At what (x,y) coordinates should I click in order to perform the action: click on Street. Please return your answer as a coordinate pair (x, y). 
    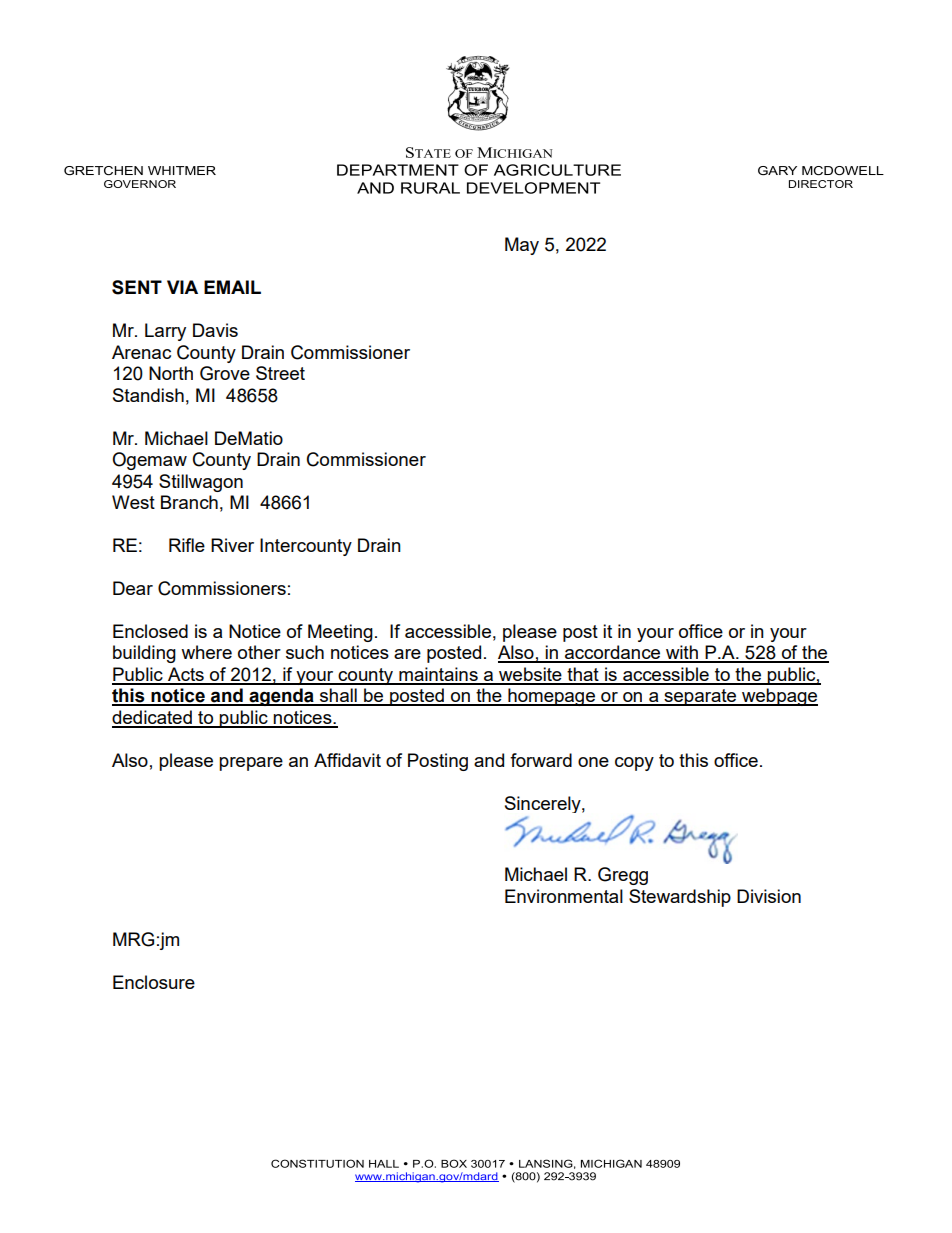
    Looking at the image, I should click on (280, 373).
